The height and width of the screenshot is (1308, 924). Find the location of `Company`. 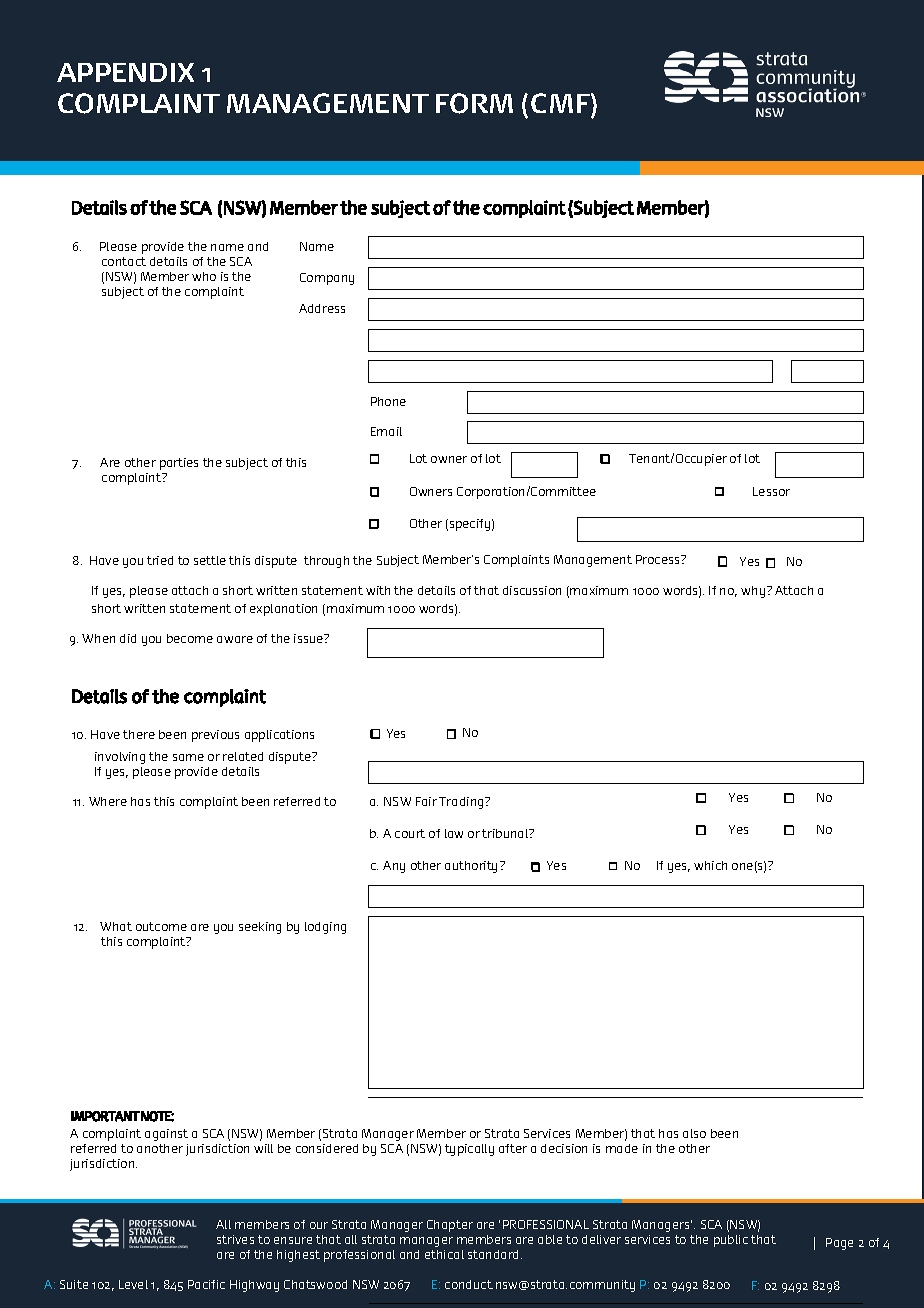

Company is located at coordinates (327, 279).
